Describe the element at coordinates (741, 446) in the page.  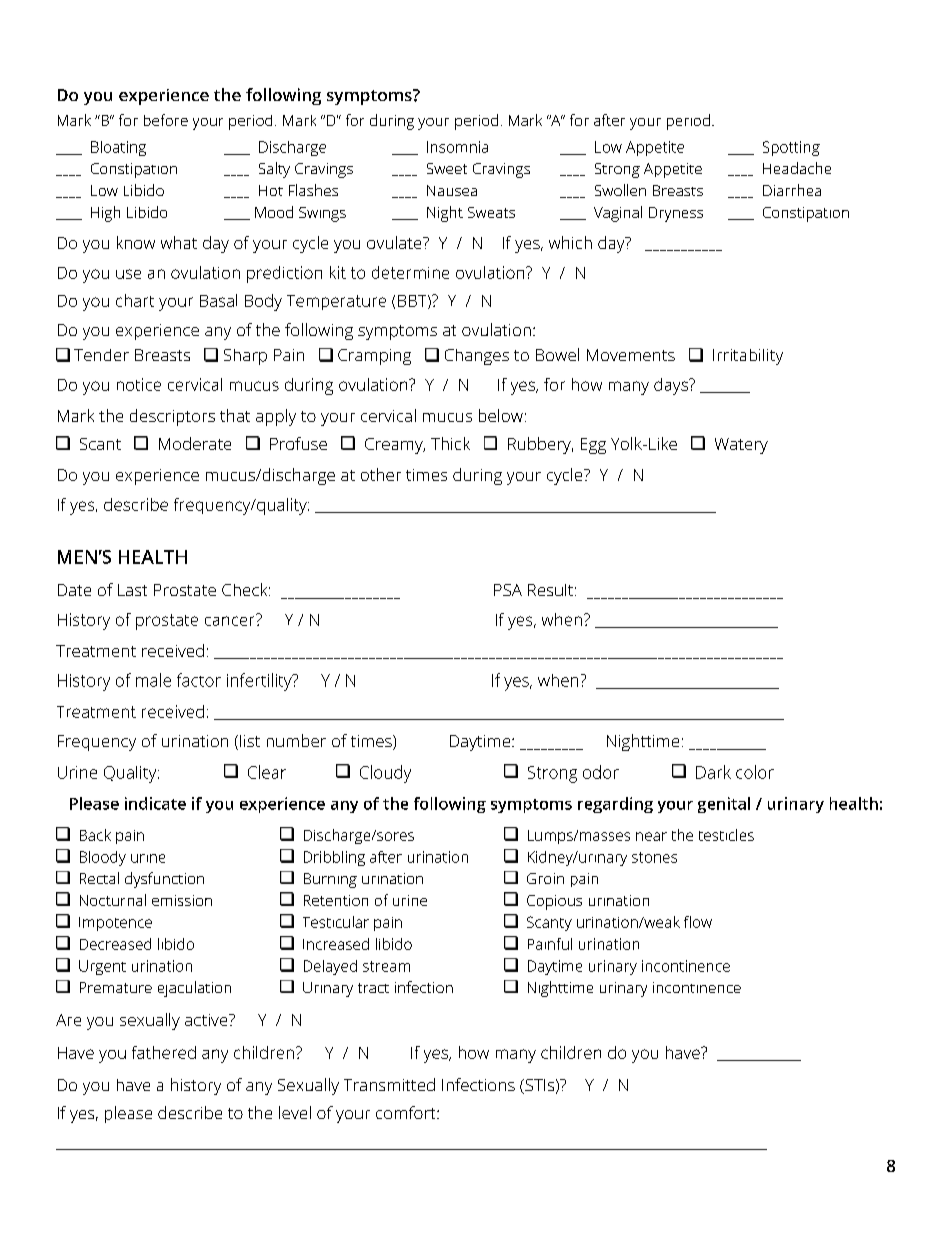
I see `Watery` at that location.
